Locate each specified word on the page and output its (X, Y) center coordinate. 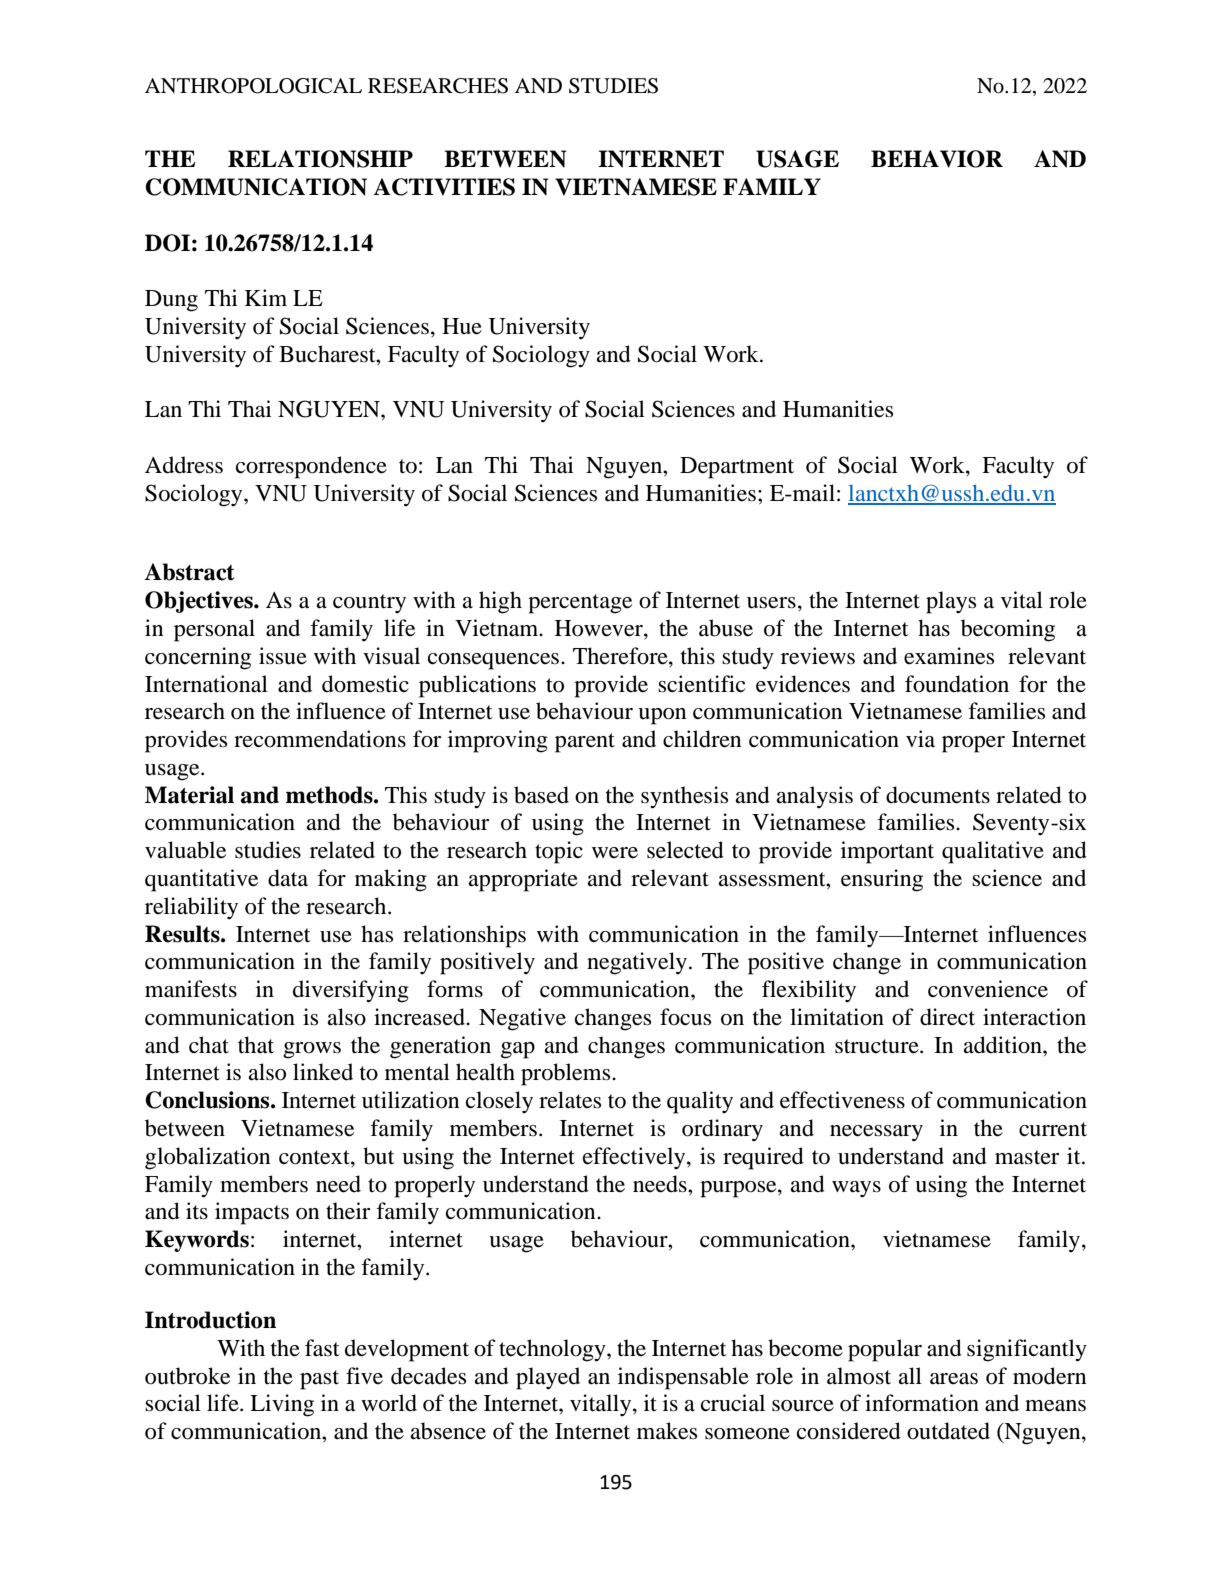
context (315, 1157)
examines (949, 656)
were (615, 853)
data (288, 878)
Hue (462, 326)
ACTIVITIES (444, 187)
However (600, 629)
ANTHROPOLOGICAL (253, 86)
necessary (876, 1133)
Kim (266, 297)
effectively (635, 1158)
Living (282, 1405)
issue (283, 656)
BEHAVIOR (937, 159)
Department (737, 468)
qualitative (993, 852)
